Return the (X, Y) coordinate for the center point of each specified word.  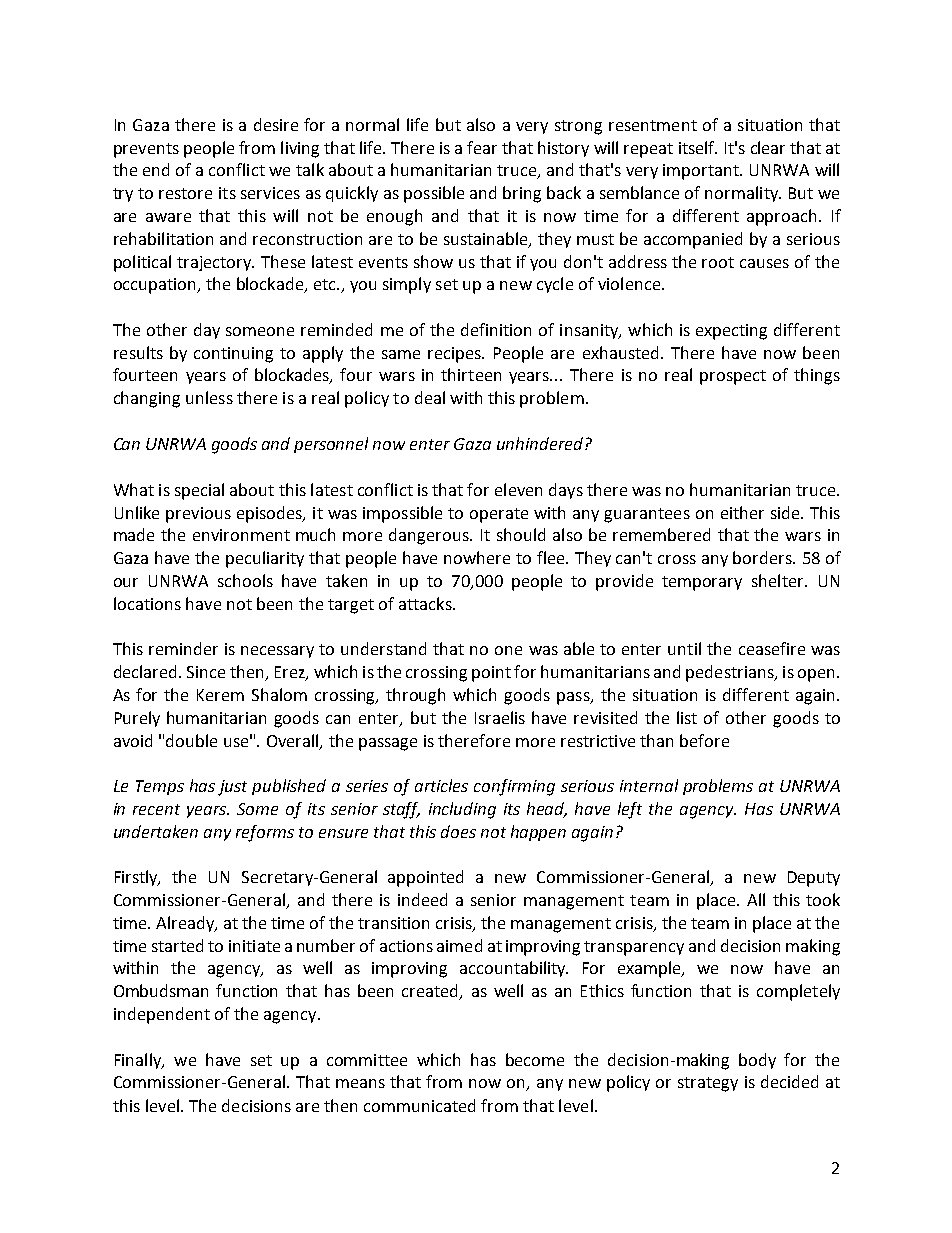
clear (768, 147)
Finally (139, 1061)
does (458, 831)
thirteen (471, 374)
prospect (733, 377)
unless (209, 397)
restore (185, 193)
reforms (265, 833)
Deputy (814, 879)
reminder (183, 648)
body (757, 1061)
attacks (426, 603)
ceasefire (772, 648)
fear (482, 147)
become (535, 1059)
